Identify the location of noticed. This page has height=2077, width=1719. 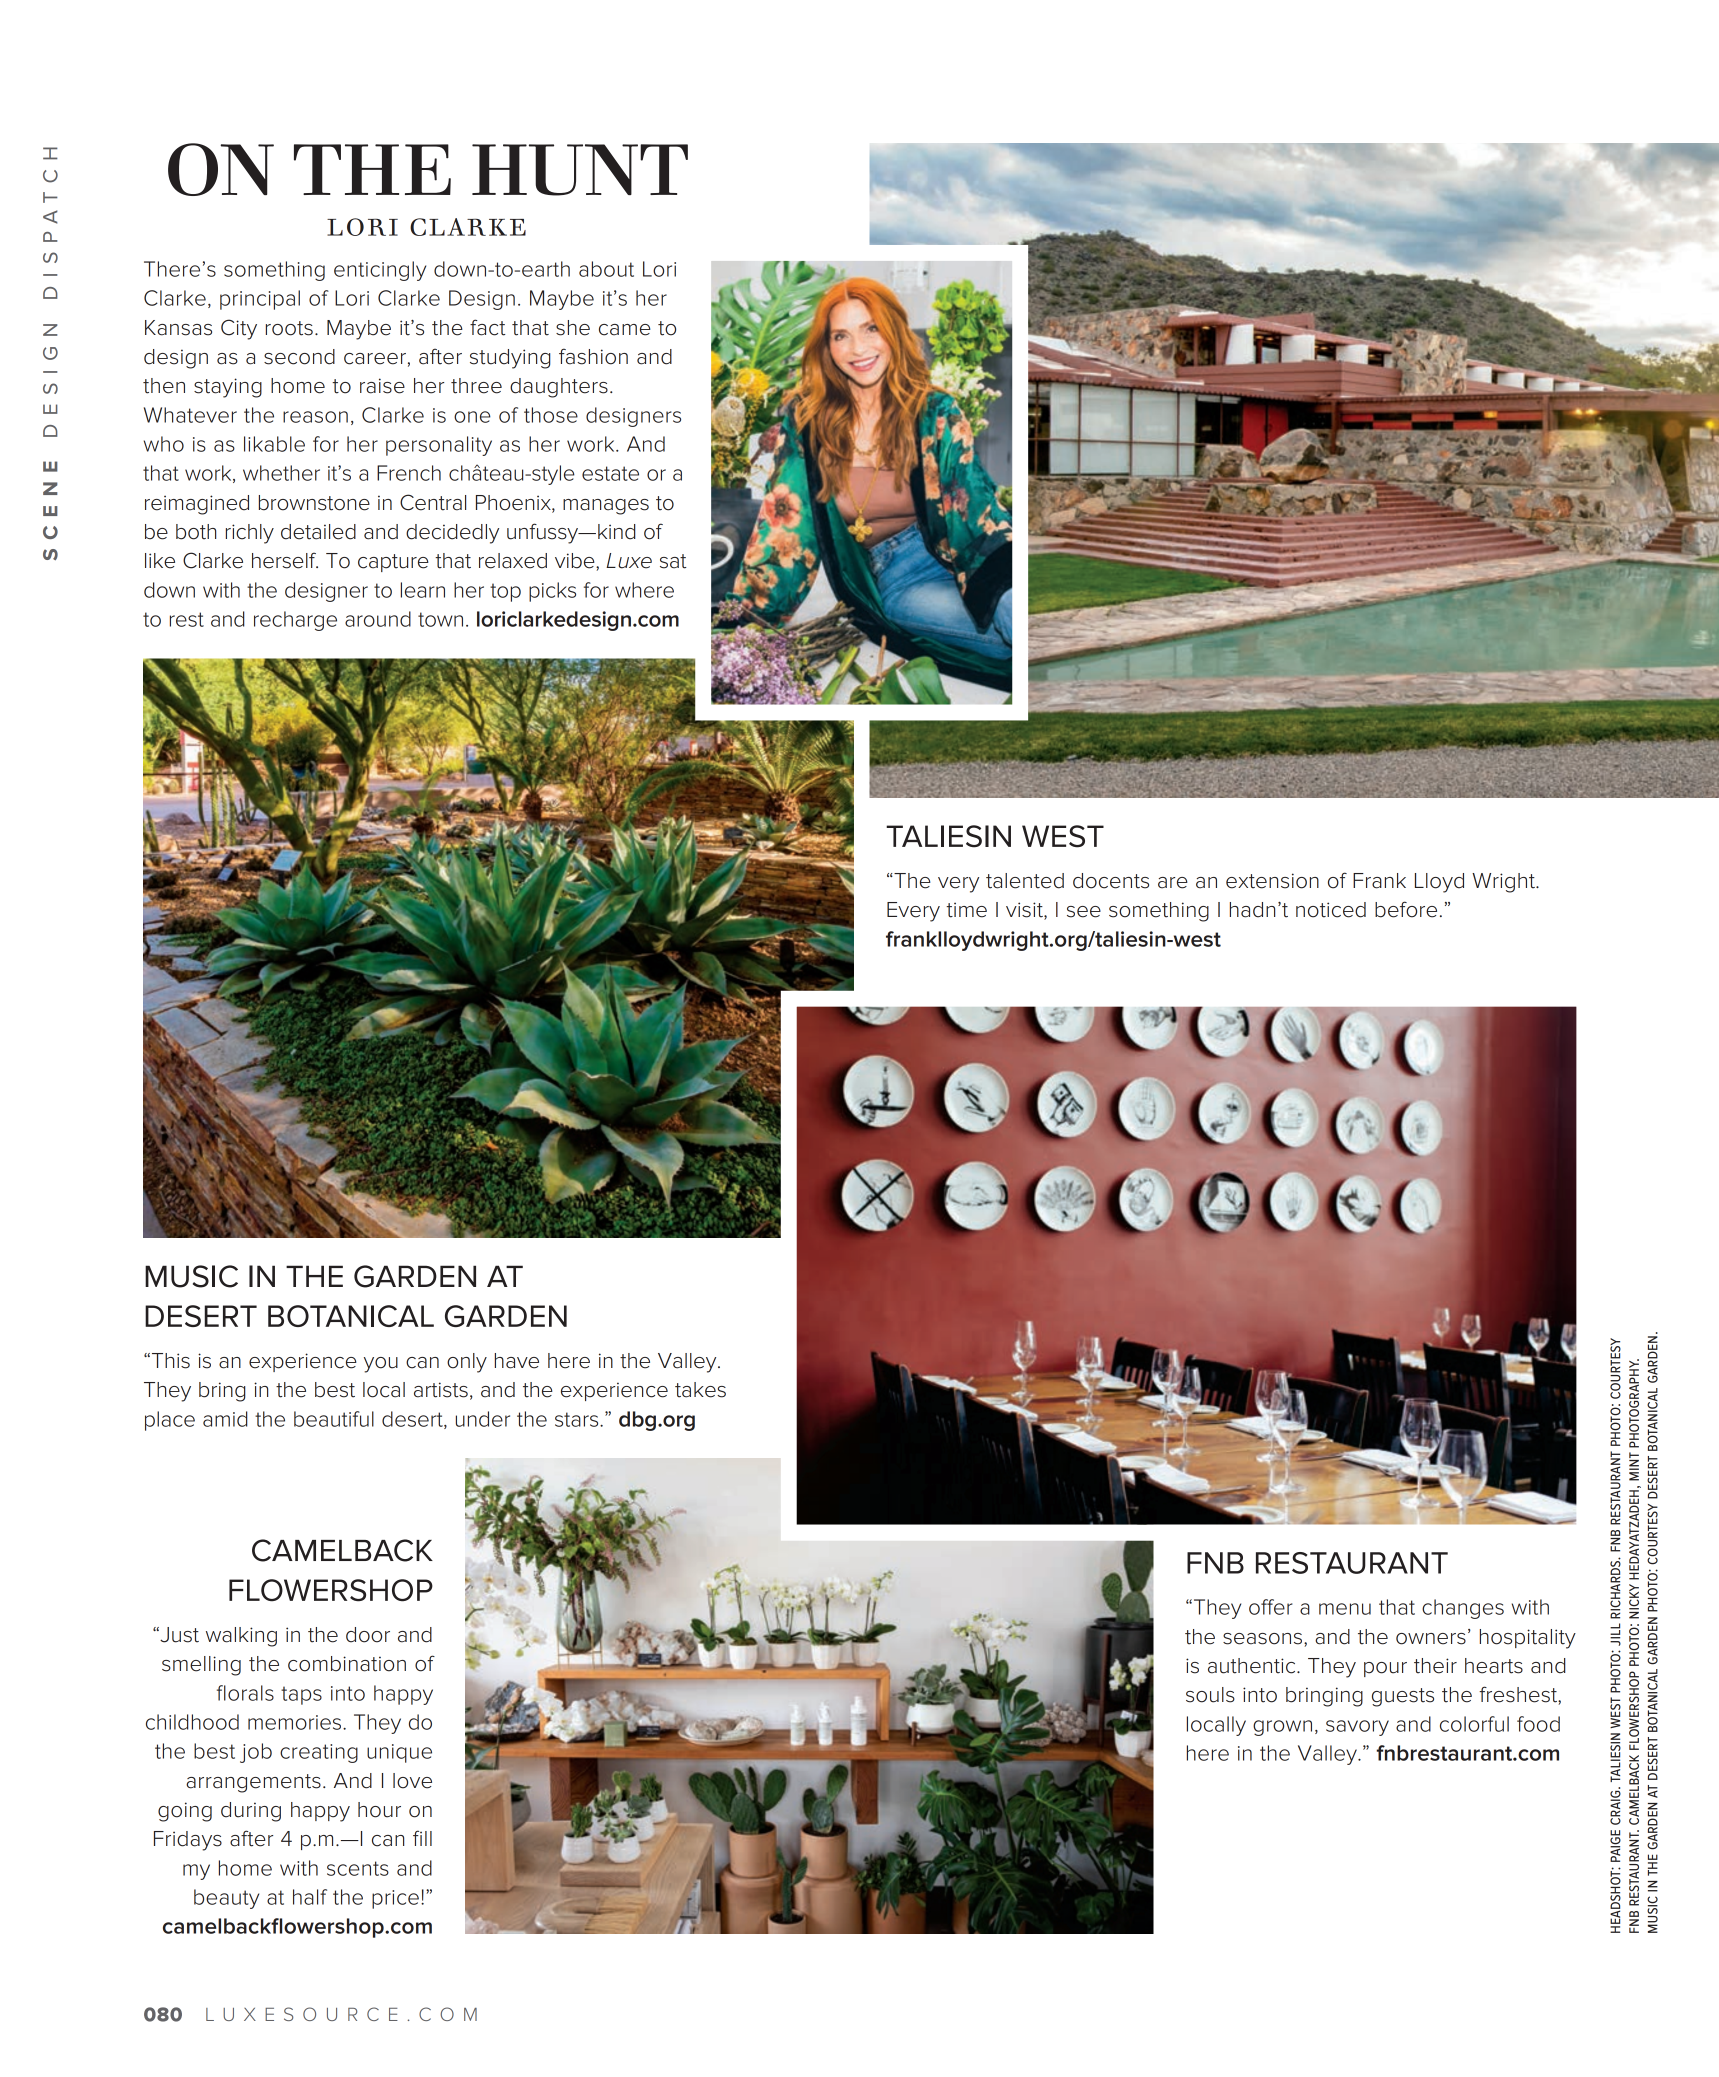
(1331, 910).
